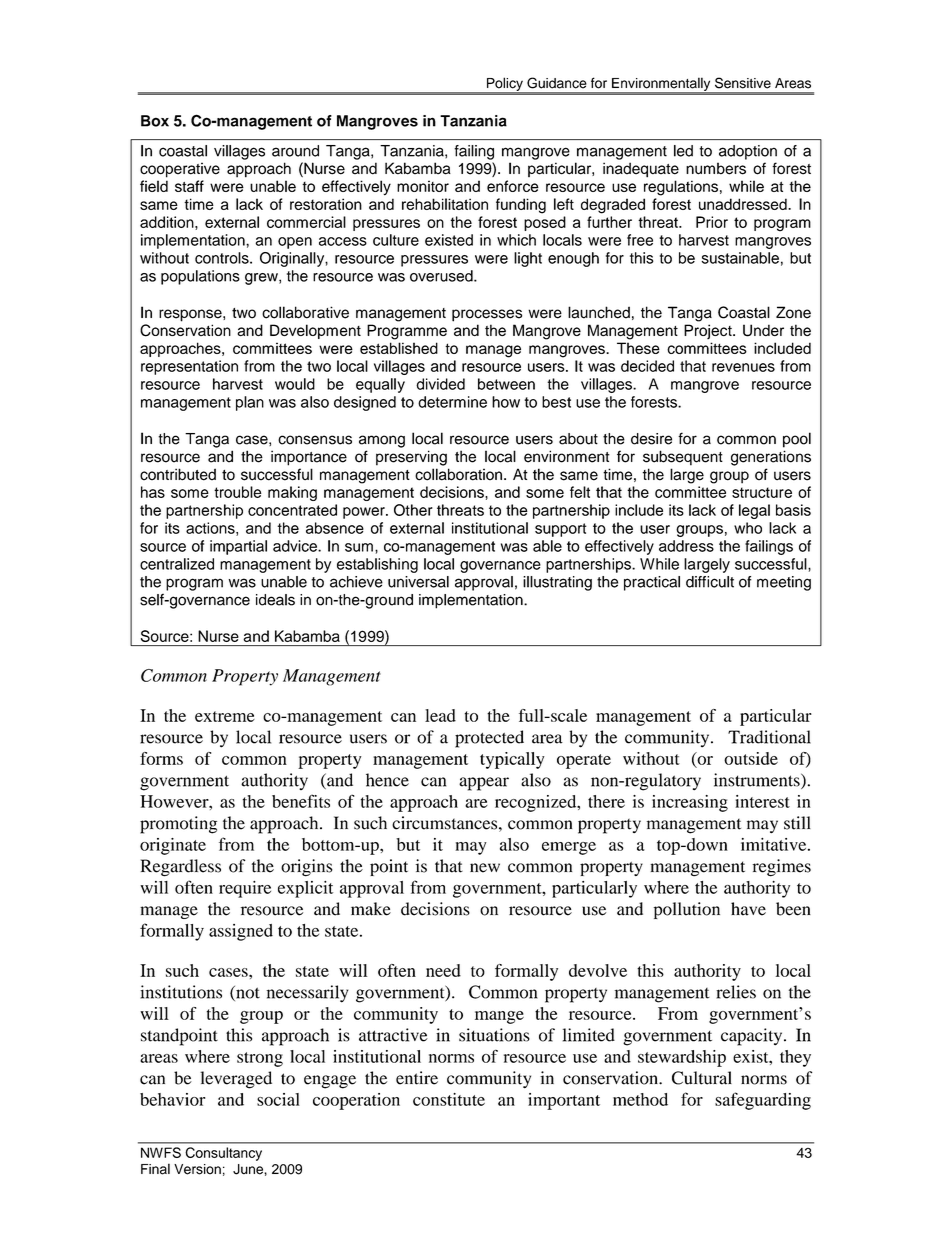 The height and width of the screenshot is (1233, 952). Describe the element at coordinates (197, 1169) in the screenshot. I see `Version` at that location.
